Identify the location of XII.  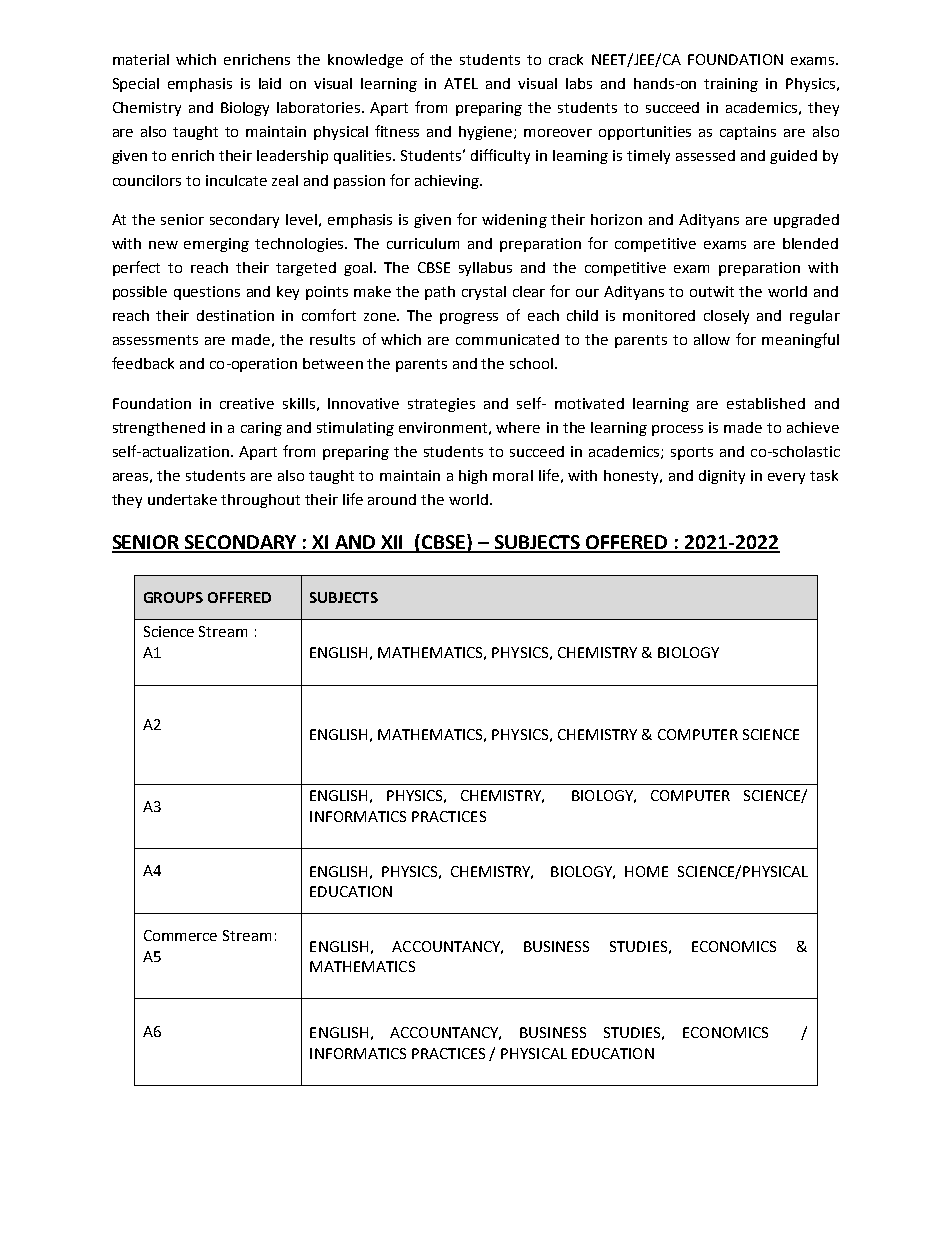
(393, 543).
